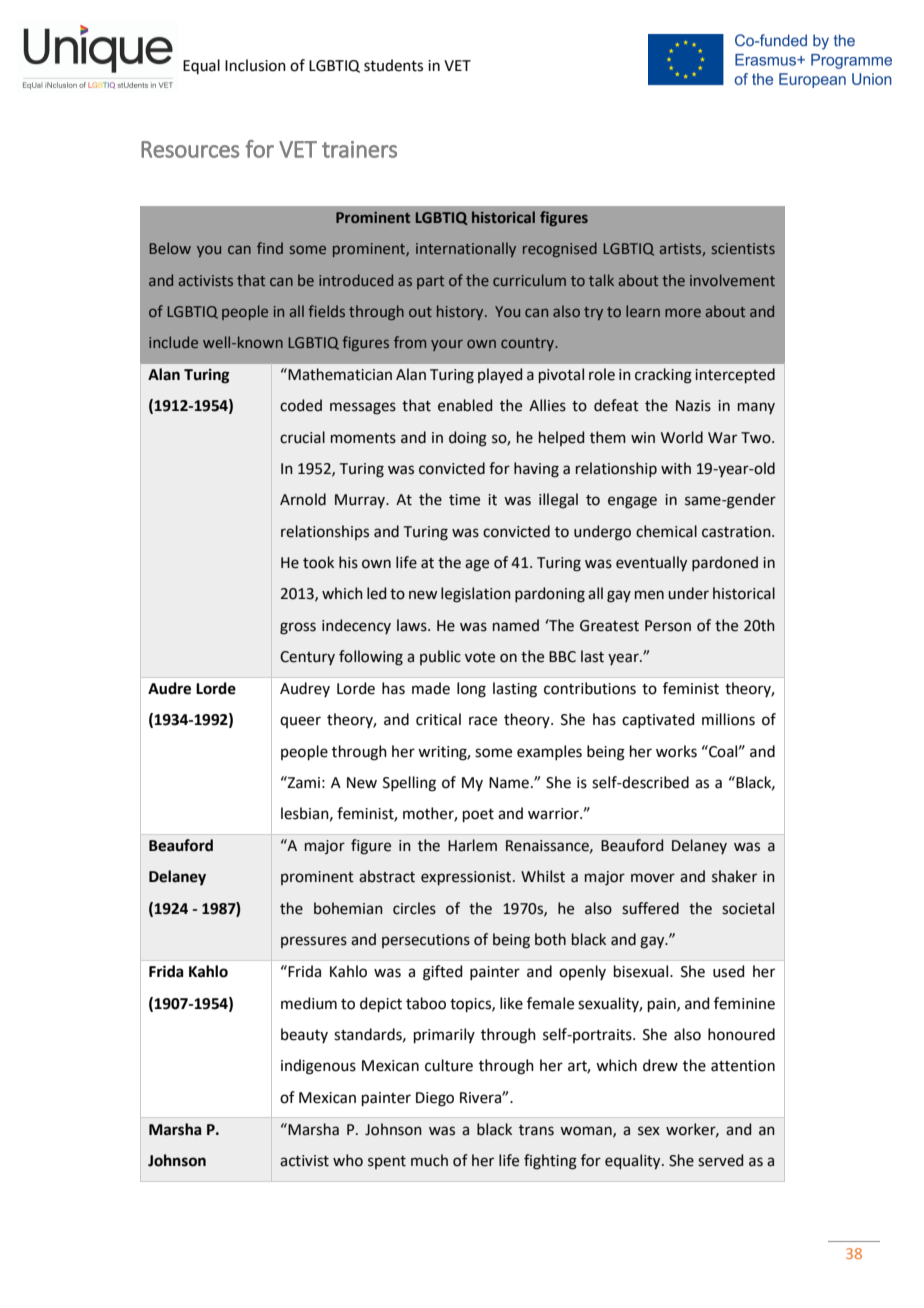 The height and width of the screenshot is (1308, 924). What do you see at coordinates (743, 248) in the screenshot?
I see `scientists` at bounding box center [743, 248].
